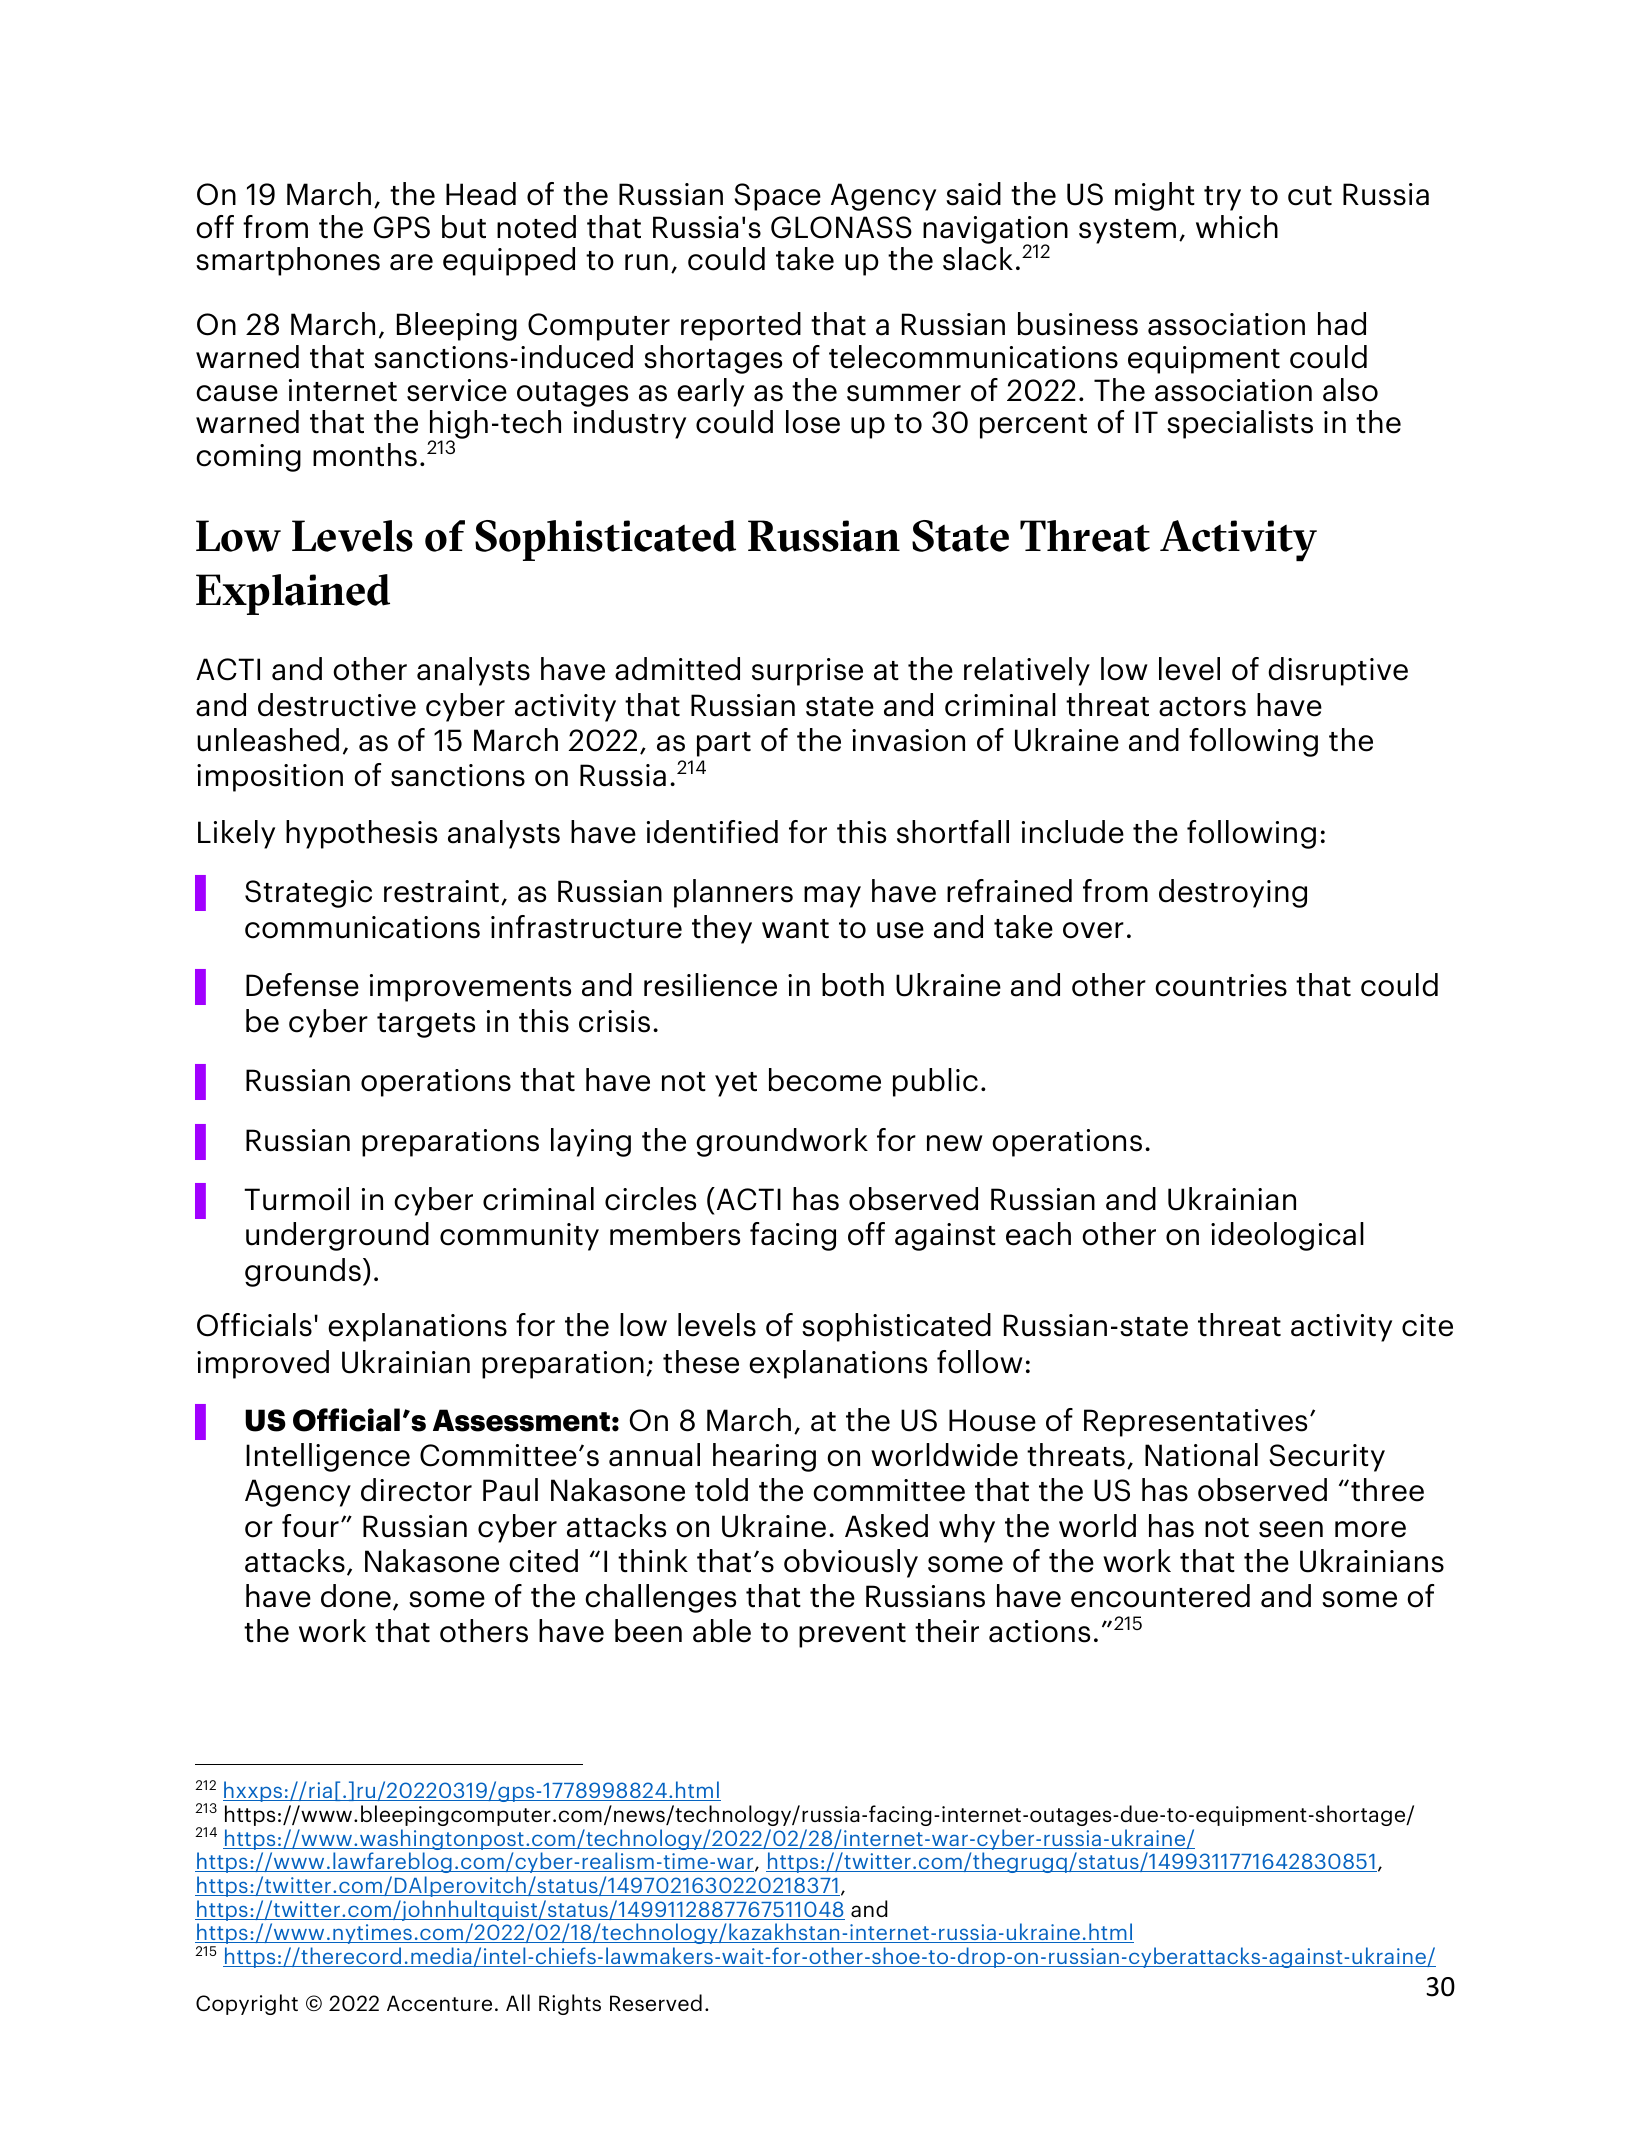 This screenshot has width=1648, height=2133. What do you see at coordinates (1291, 1529) in the screenshot?
I see `seen` at bounding box center [1291, 1529].
